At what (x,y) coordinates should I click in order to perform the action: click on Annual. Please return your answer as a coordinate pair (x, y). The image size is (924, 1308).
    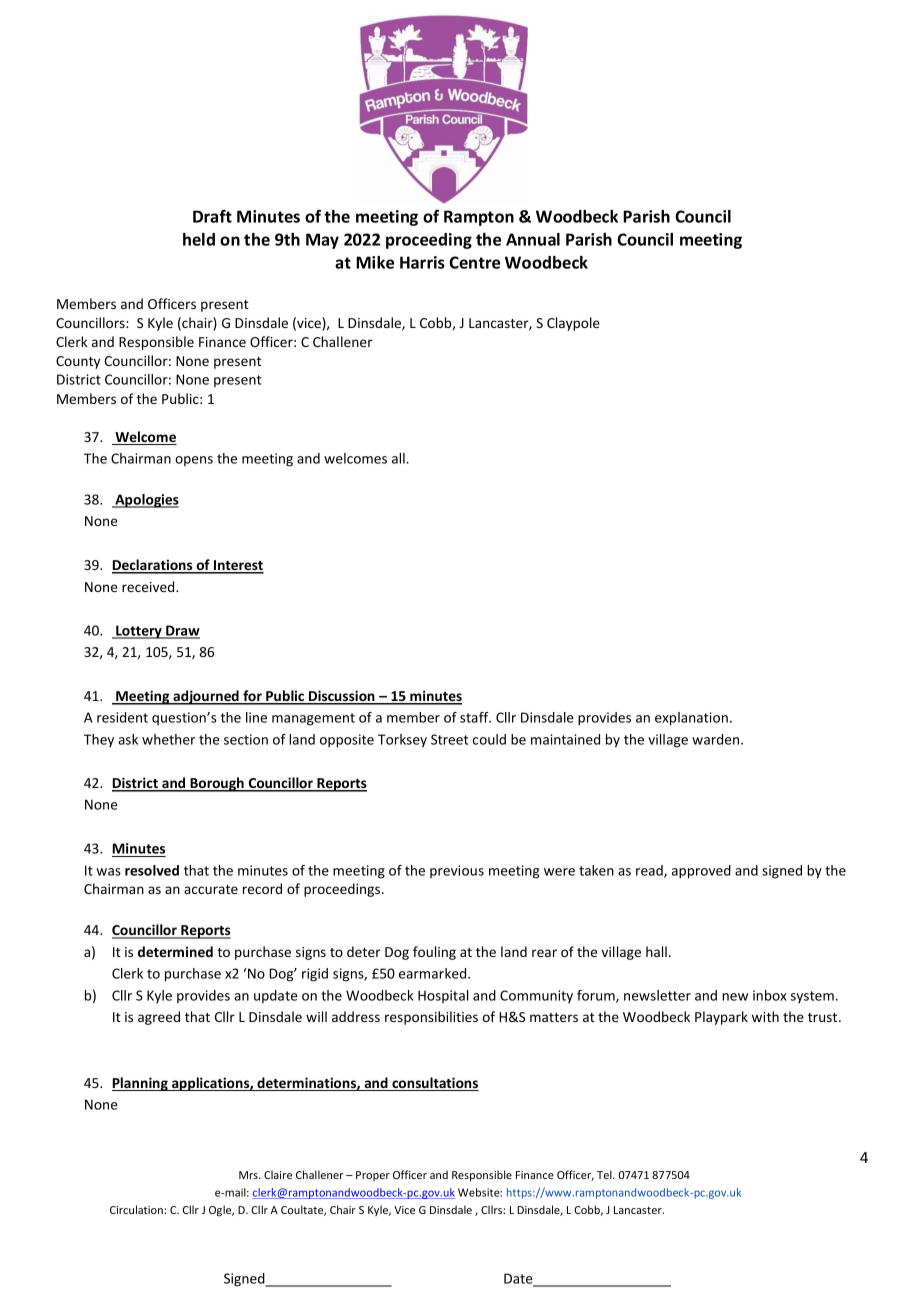
    Looking at the image, I should click on (533, 239).
